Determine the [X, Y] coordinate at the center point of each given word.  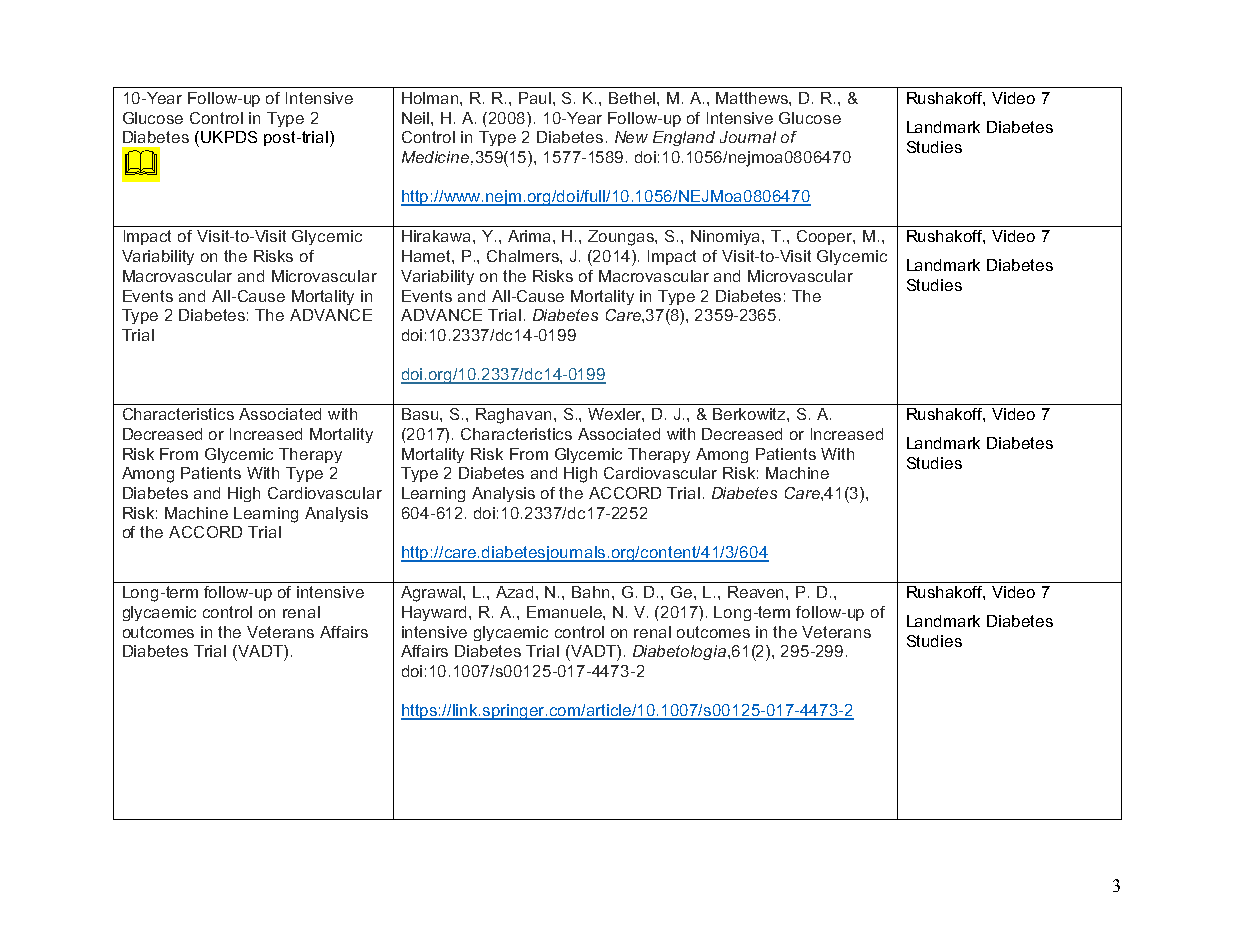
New [631, 137]
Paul [536, 98]
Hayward [436, 613]
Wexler [616, 415]
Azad [516, 592]
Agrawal [432, 594]
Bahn [592, 592]
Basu [421, 414]
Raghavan [515, 416]
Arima [531, 236]
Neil [417, 118]
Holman [431, 98]
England [684, 138]
